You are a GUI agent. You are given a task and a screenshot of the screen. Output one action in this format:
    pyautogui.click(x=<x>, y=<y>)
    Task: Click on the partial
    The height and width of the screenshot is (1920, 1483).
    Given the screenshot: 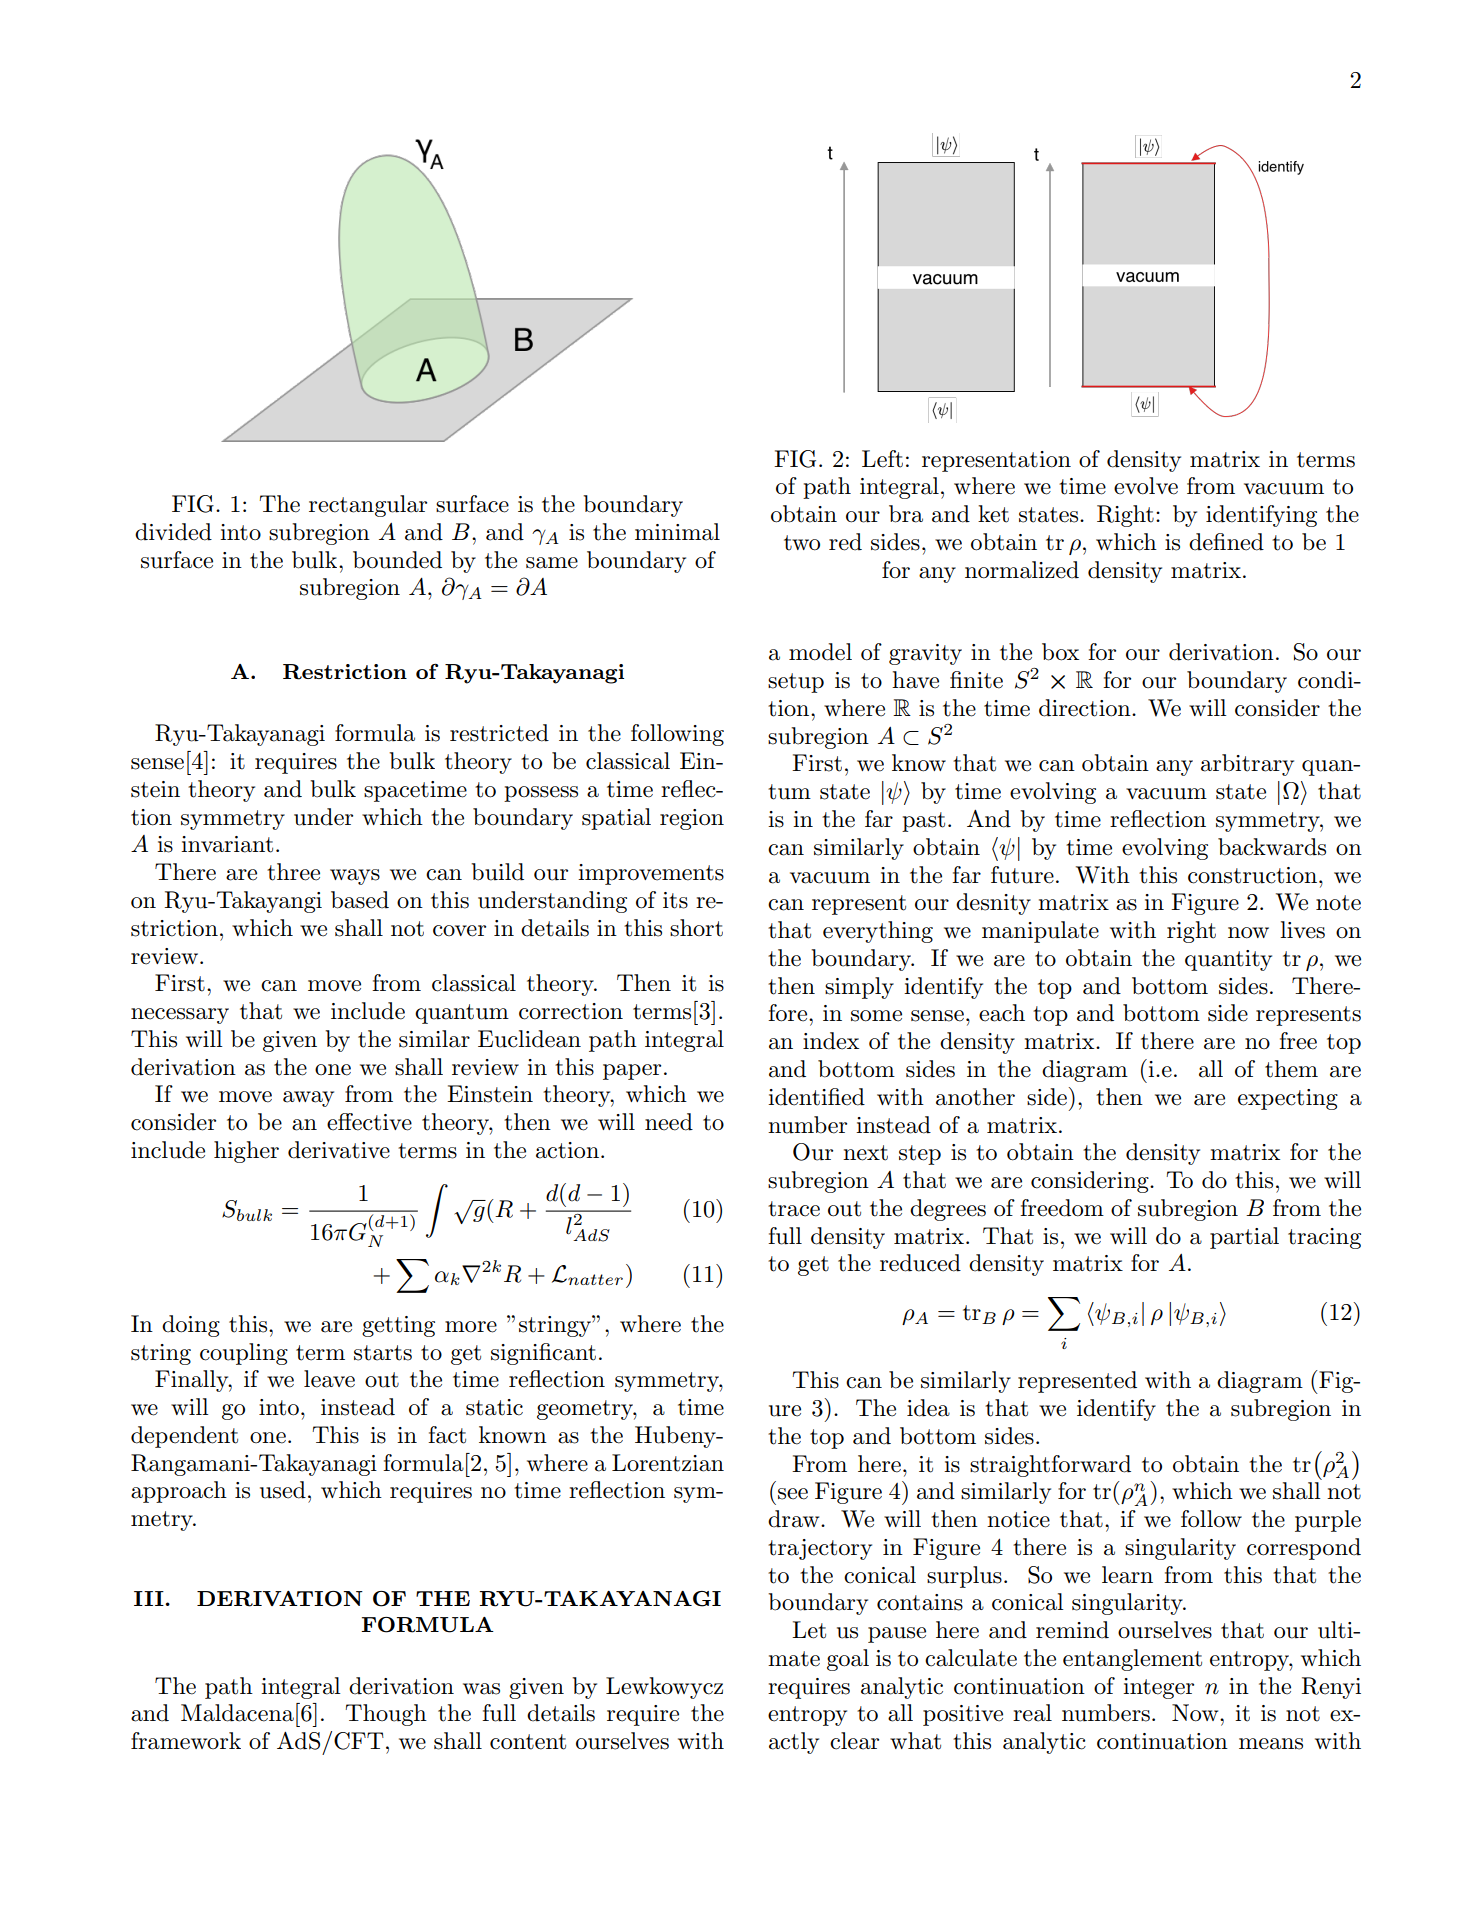 What is the action you would take?
    pyautogui.click(x=1244, y=1238)
